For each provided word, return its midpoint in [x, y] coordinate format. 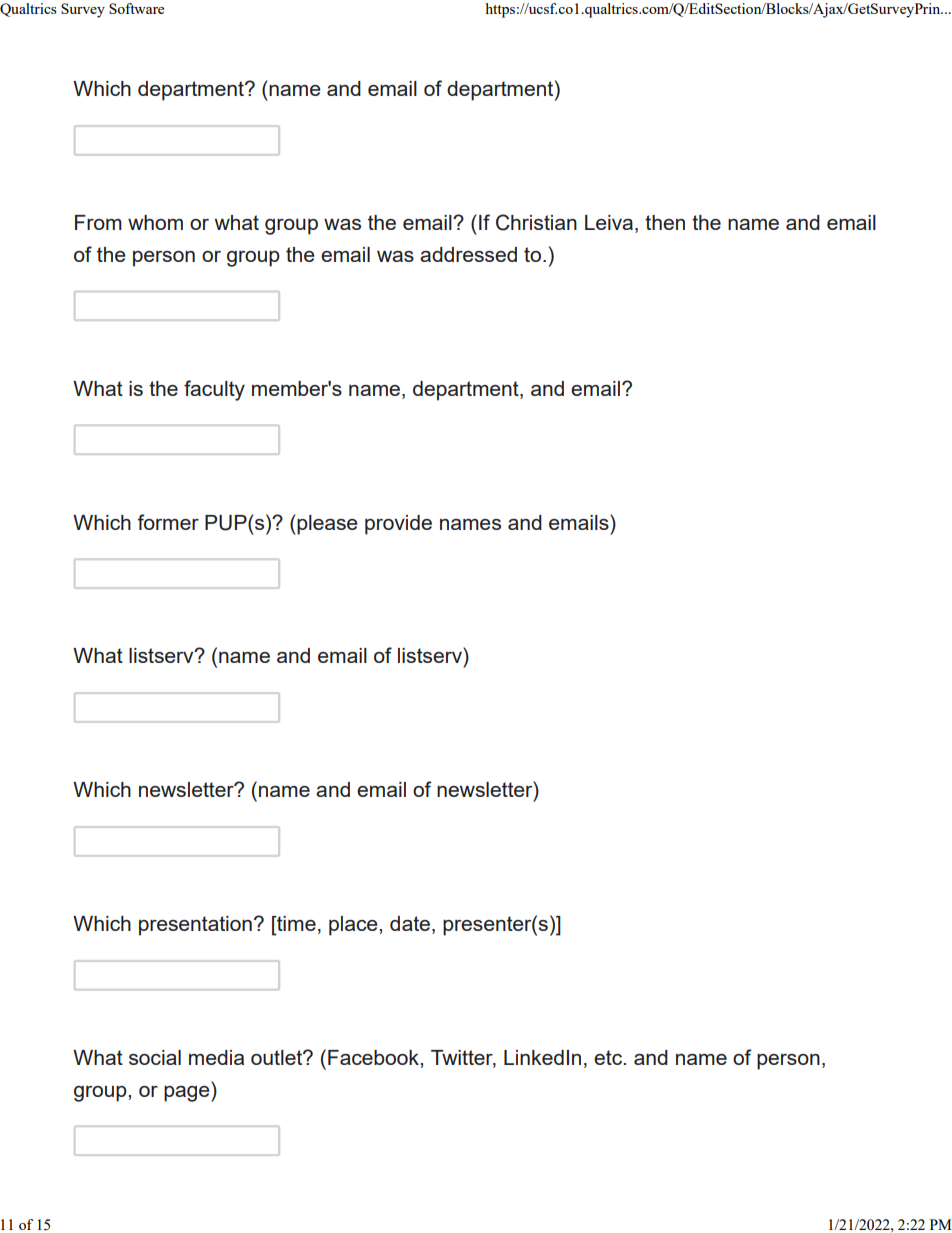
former [168, 522]
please [326, 524]
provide [398, 525]
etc [608, 1057]
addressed [468, 254]
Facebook [374, 1057]
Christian [536, 222]
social [155, 1057]
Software [136, 8]
